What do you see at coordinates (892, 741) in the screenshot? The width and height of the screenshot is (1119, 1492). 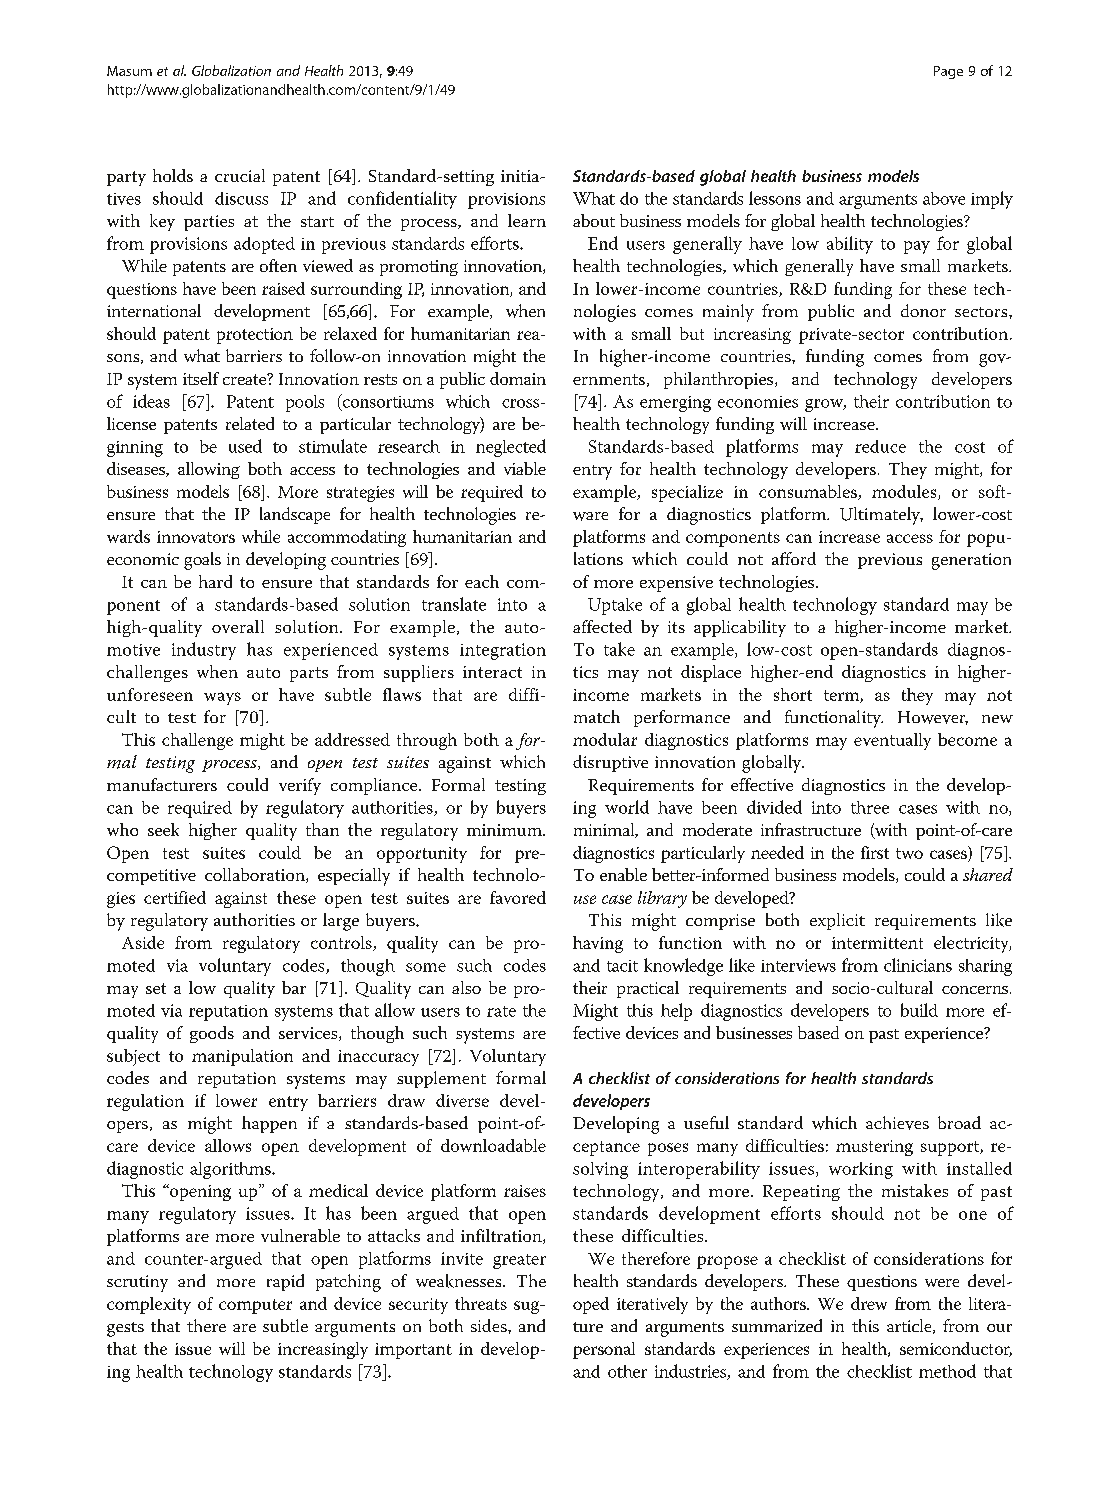 I see `eventually` at bounding box center [892, 741].
